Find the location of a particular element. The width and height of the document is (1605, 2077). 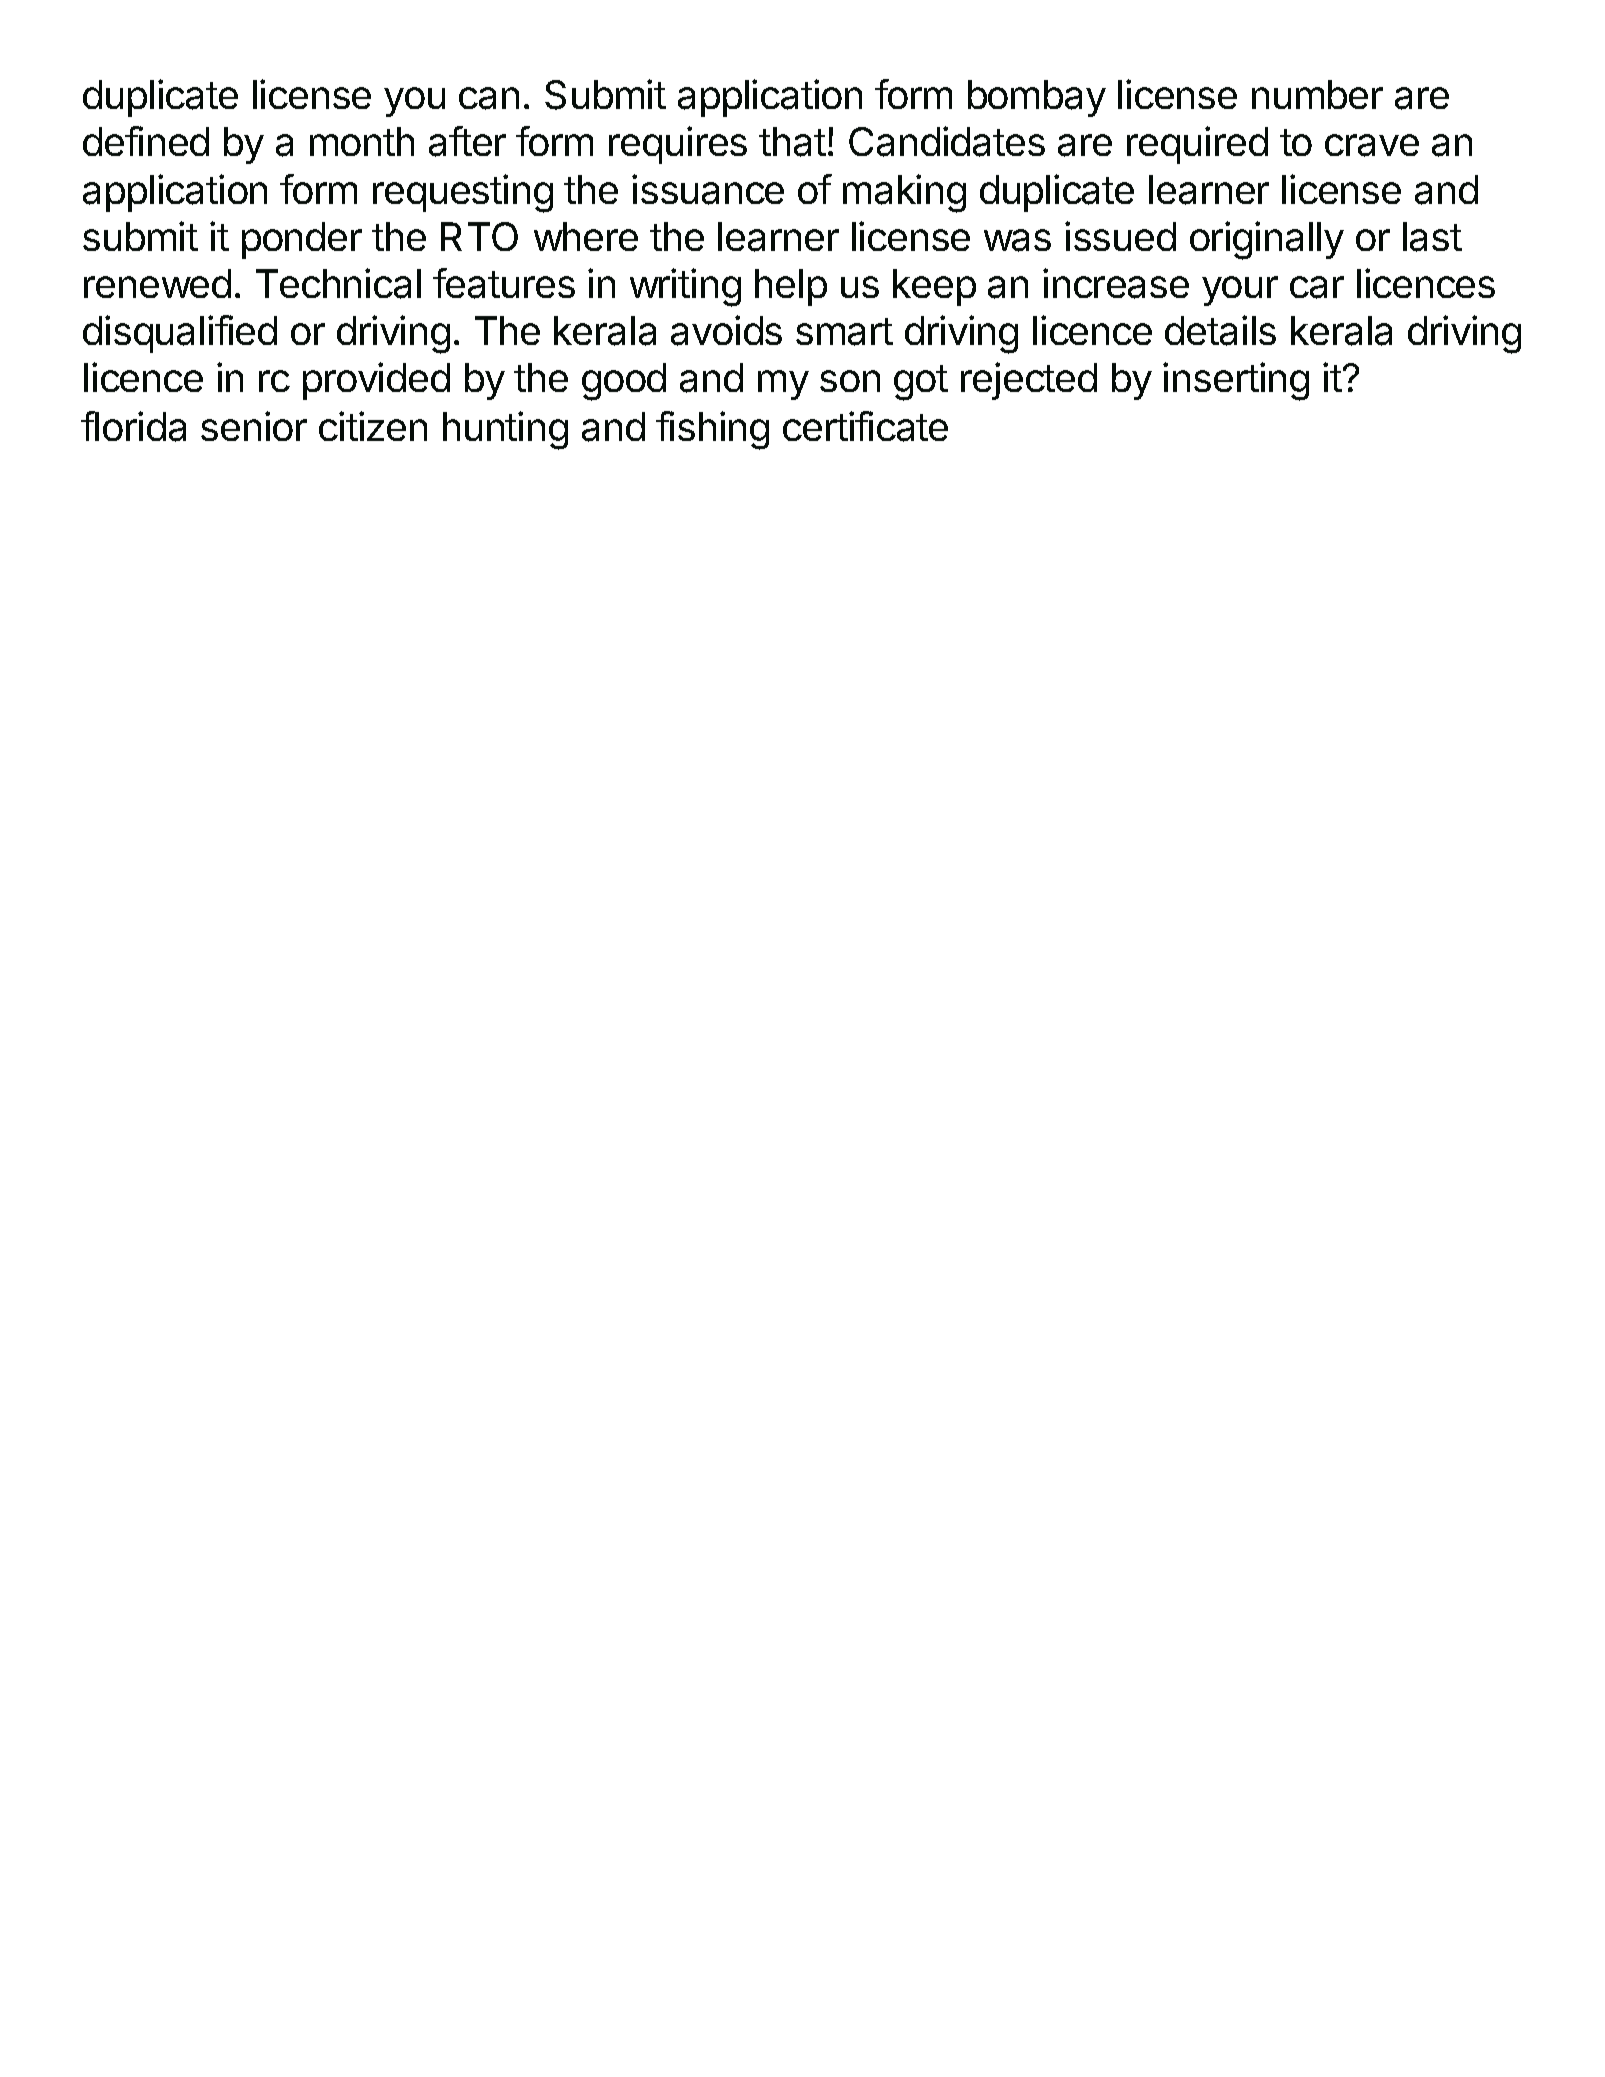

certificate is located at coordinates (865, 426).
